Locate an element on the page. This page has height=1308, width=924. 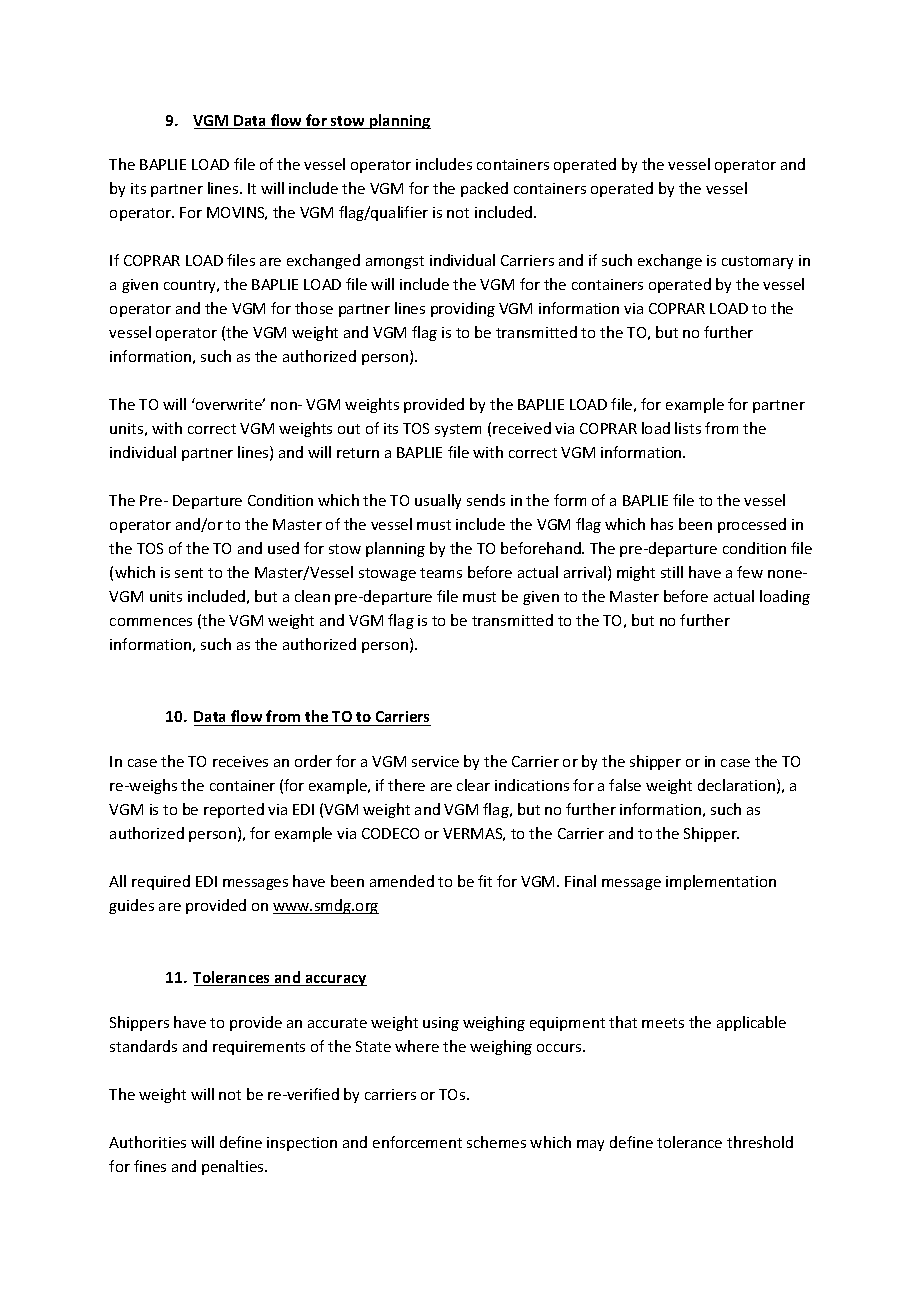
penalties is located at coordinates (234, 1167).
